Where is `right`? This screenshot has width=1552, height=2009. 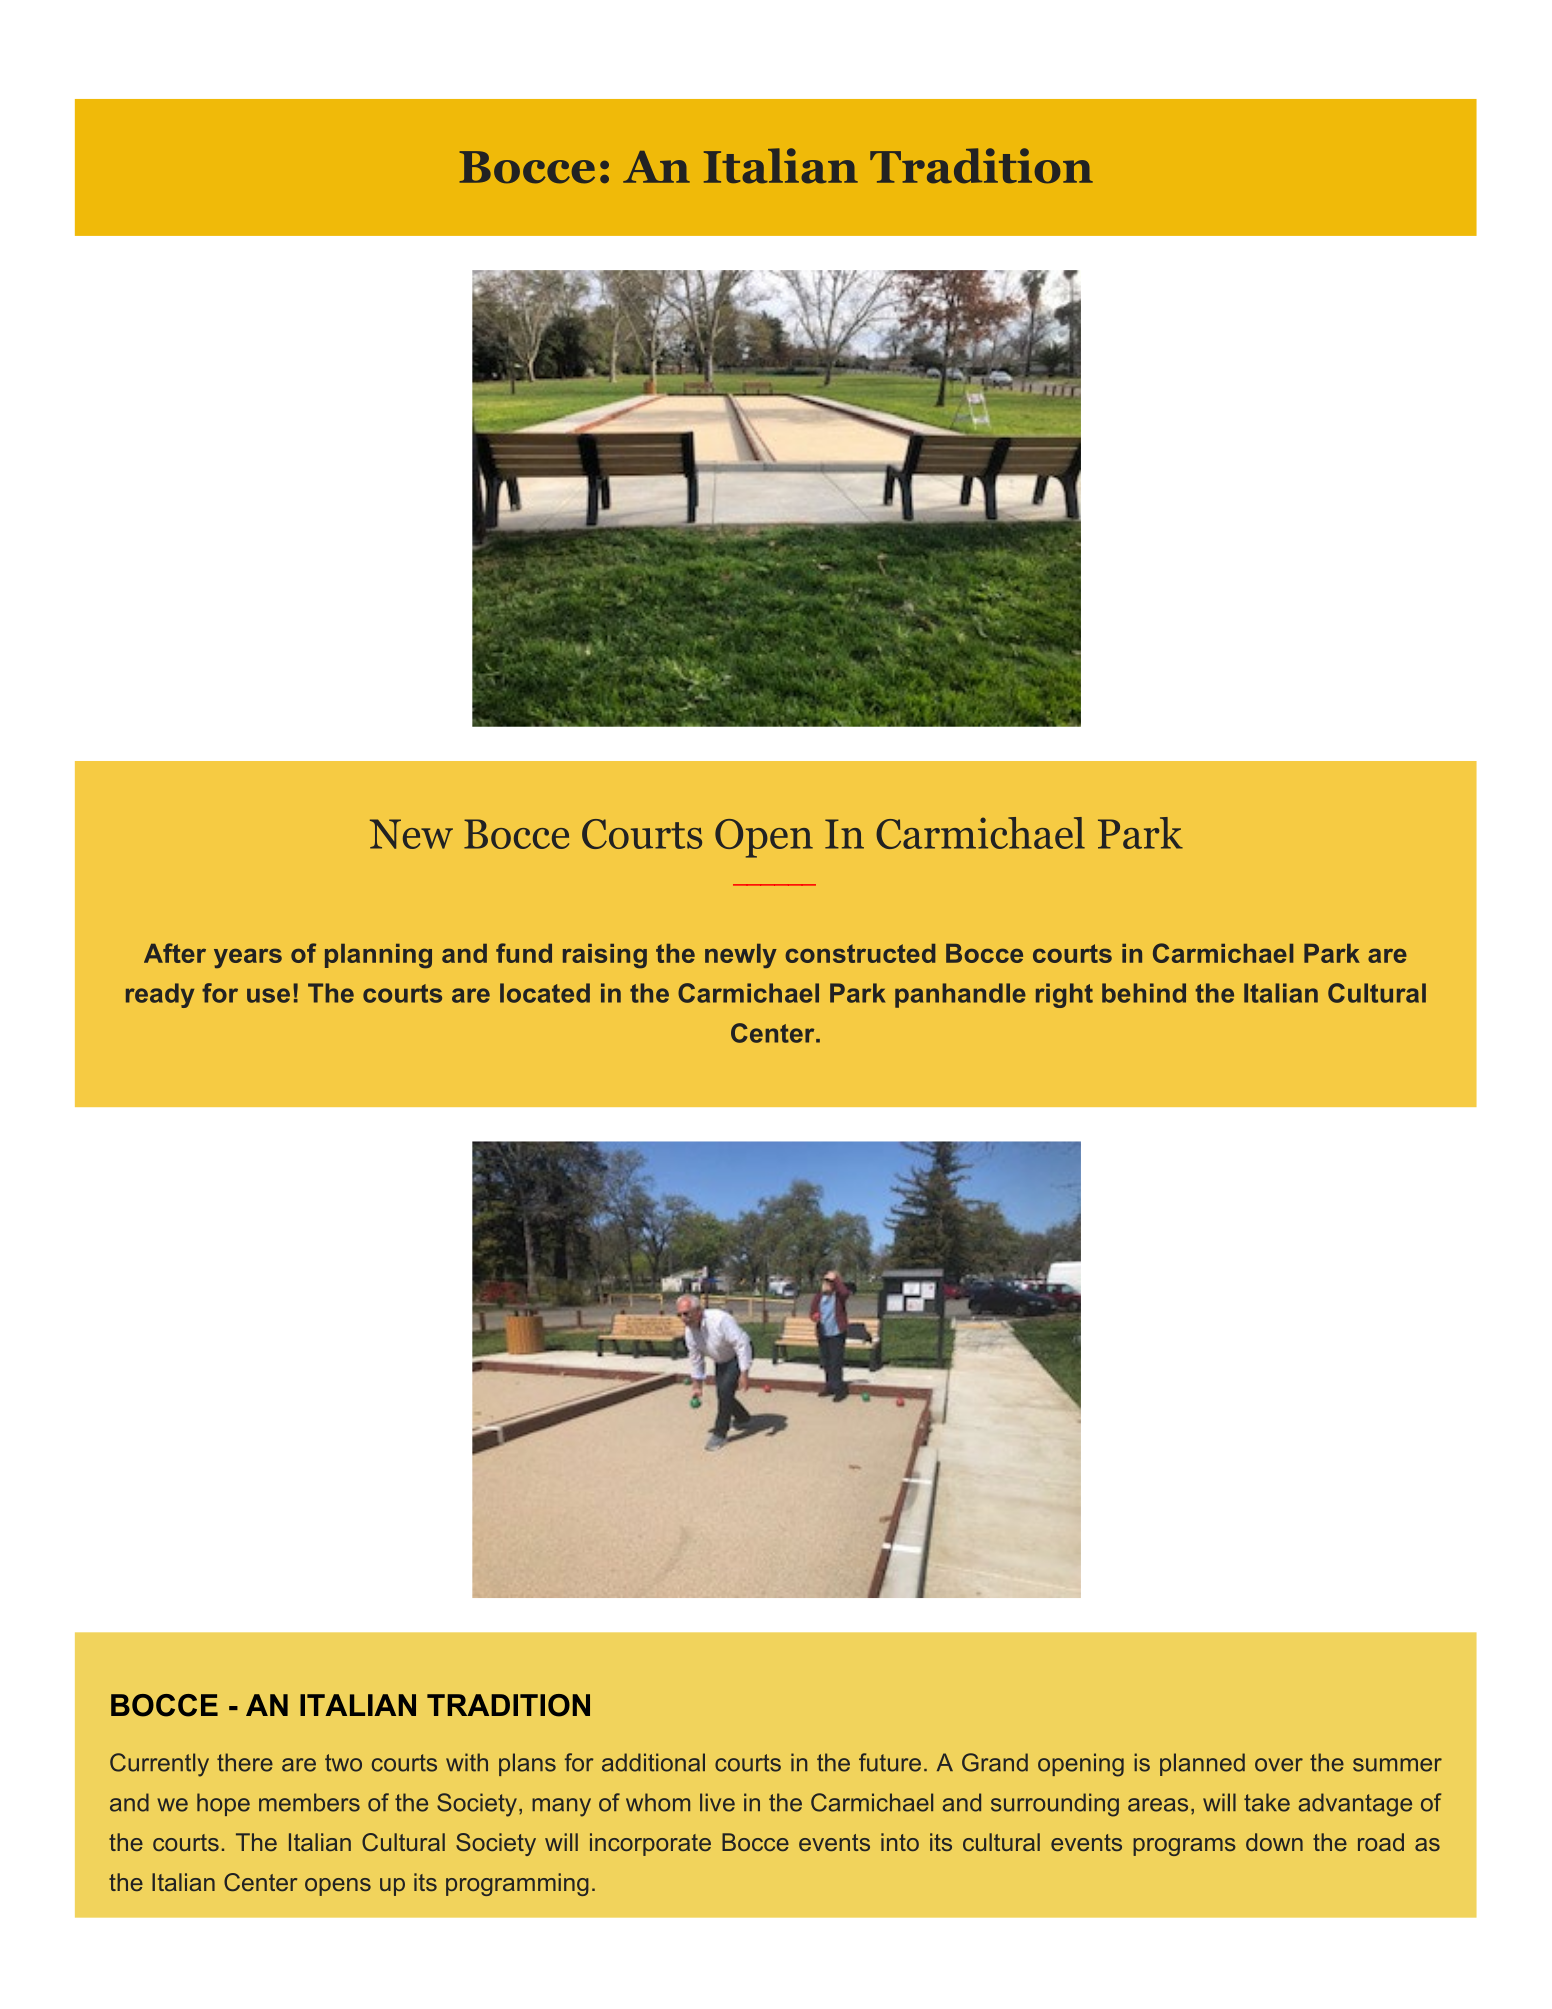 right is located at coordinates (1064, 995).
